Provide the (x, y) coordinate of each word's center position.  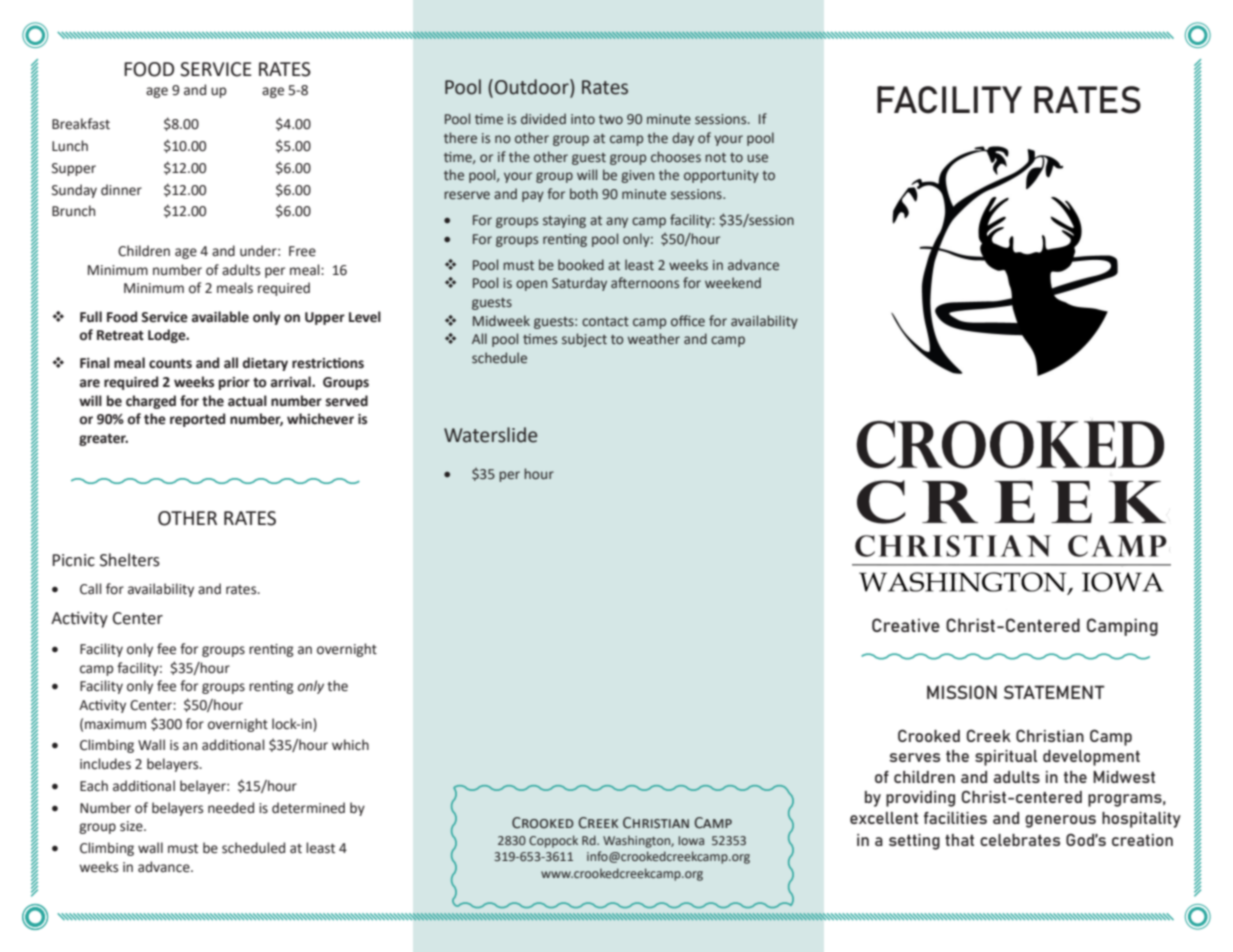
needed (231, 808)
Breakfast (81, 124)
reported (197, 420)
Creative (906, 625)
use (757, 158)
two (611, 119)
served (347, 401)
